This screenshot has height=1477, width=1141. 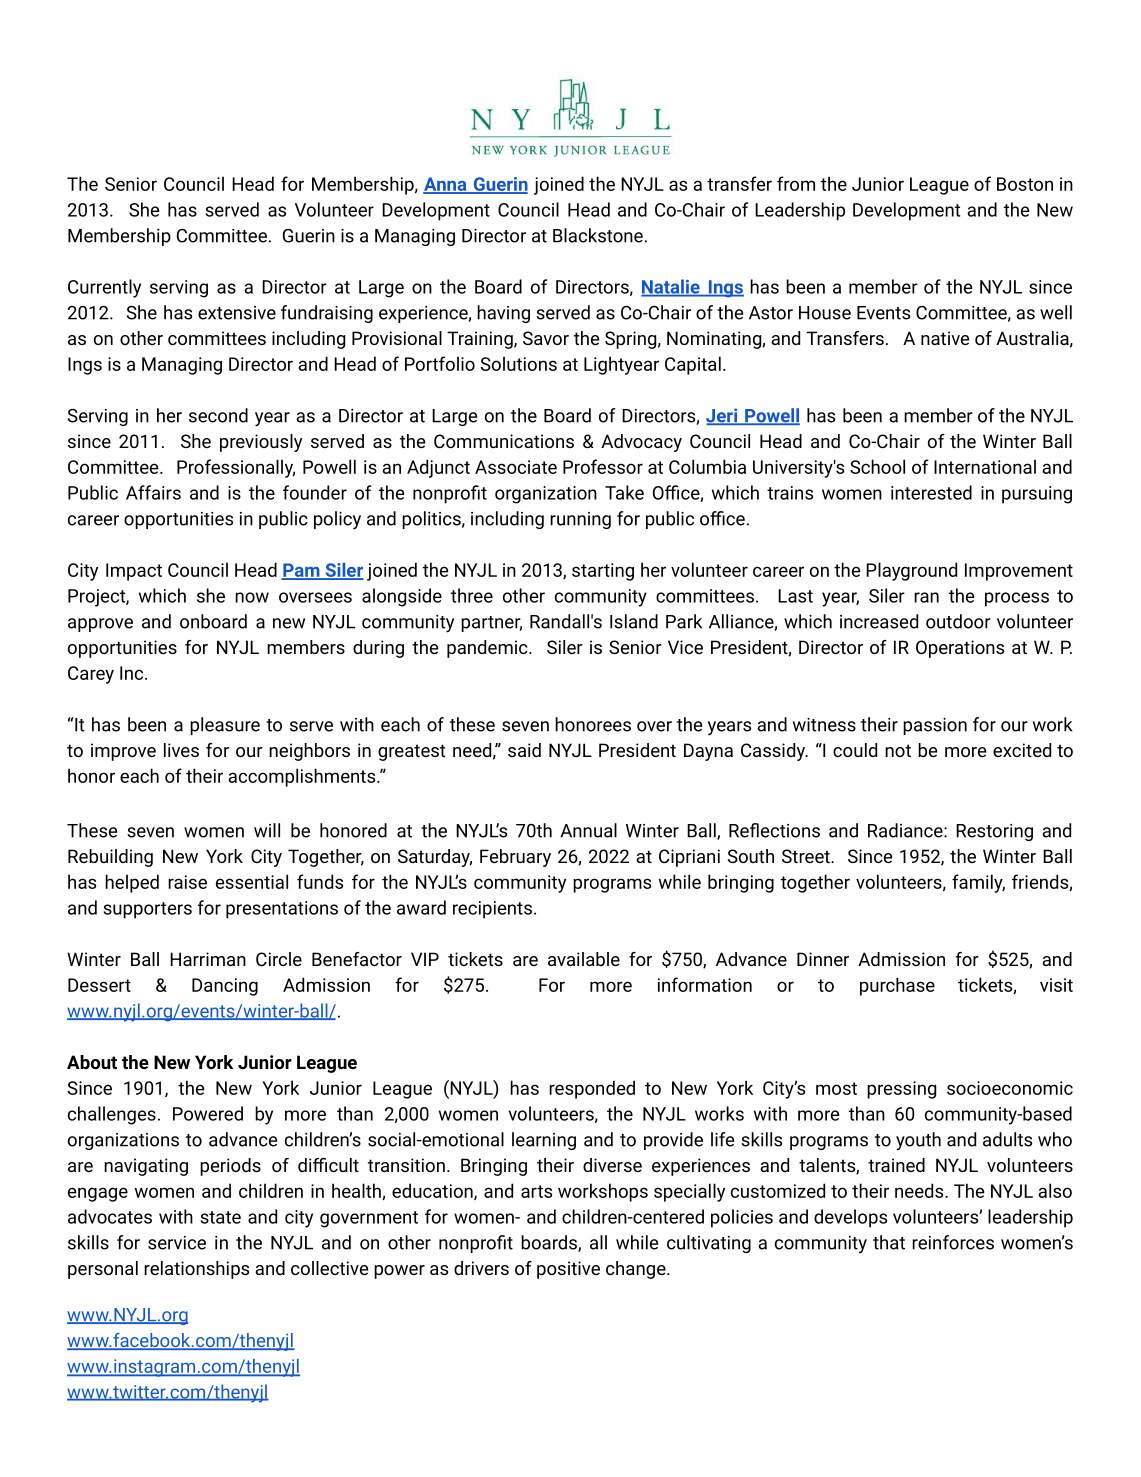 What do you see at coordinates (104, 288) in the screenshot?
I see `Currently` at bounding box center [104, 288].
